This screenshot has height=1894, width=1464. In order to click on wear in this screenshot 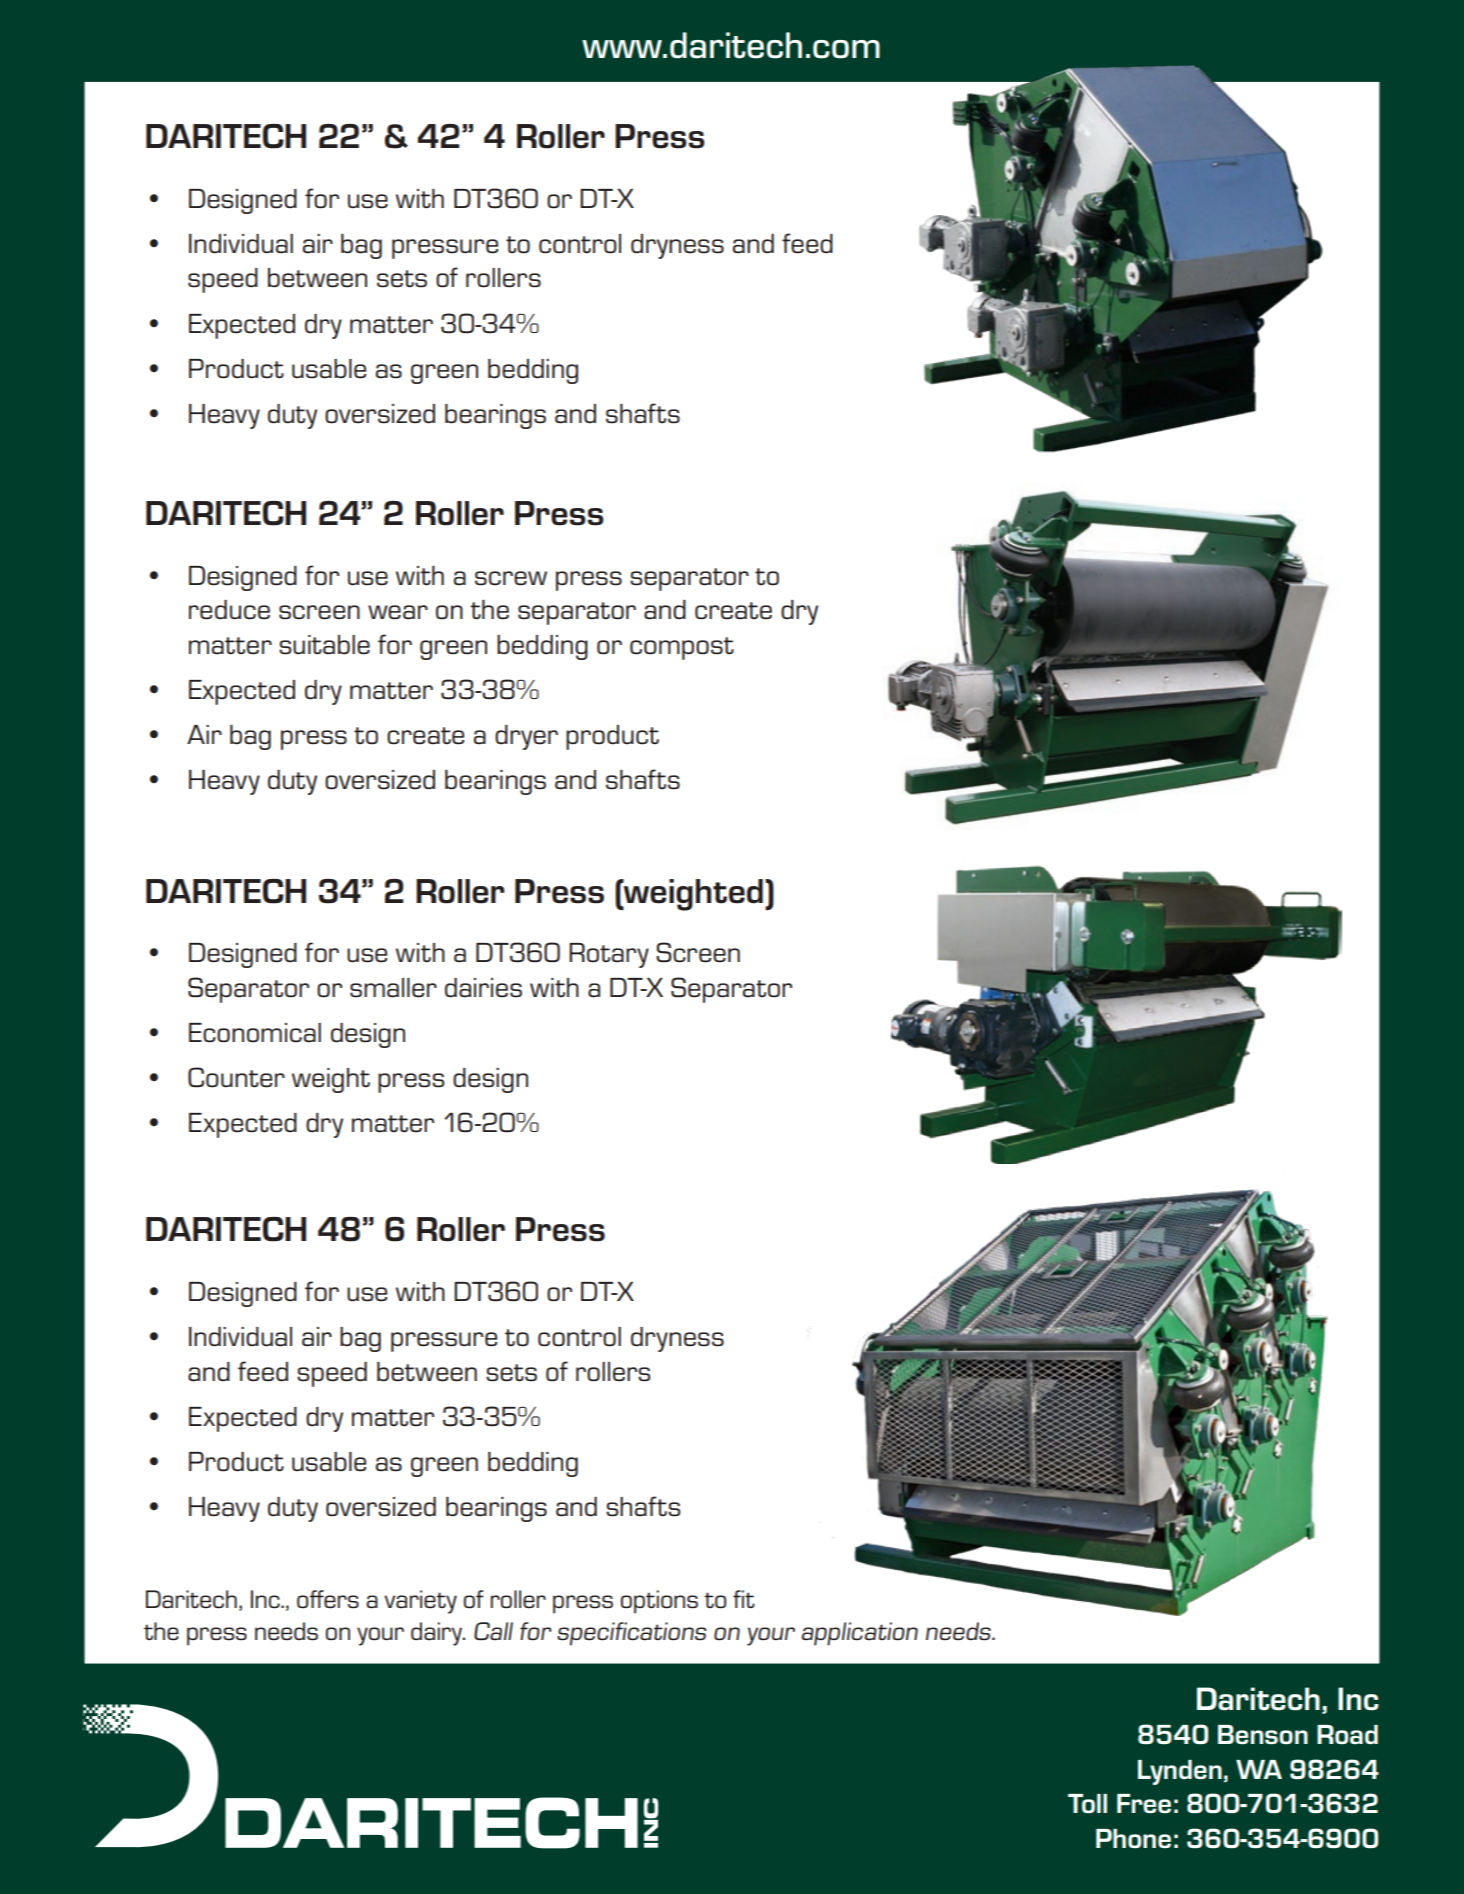, I will do `click(398, 612)`.
